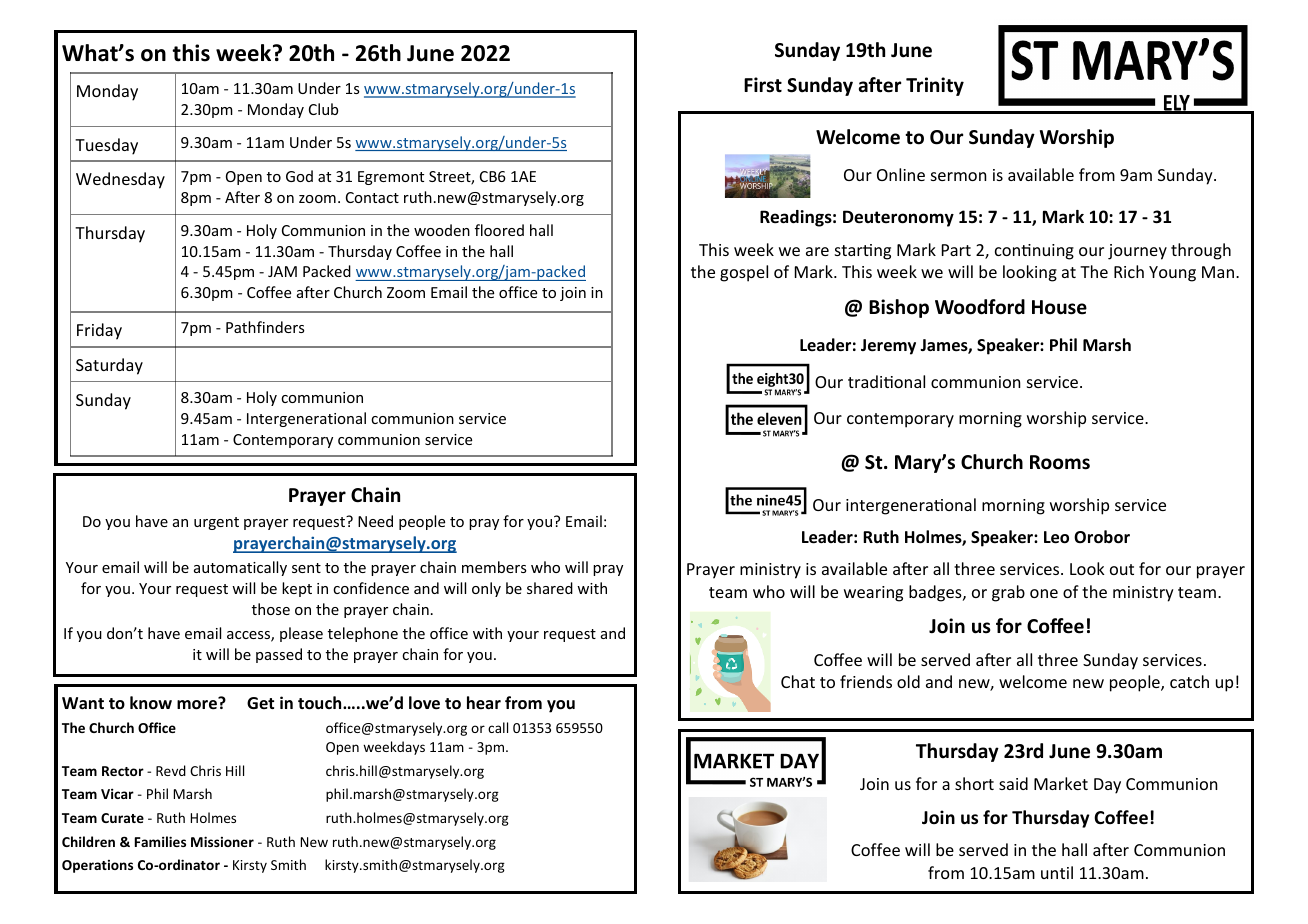 The height and width of the document is (924, 1308). What do you see at coordinates (974, 783) in the document?
I see `short` at bounding box center [974, 783].
